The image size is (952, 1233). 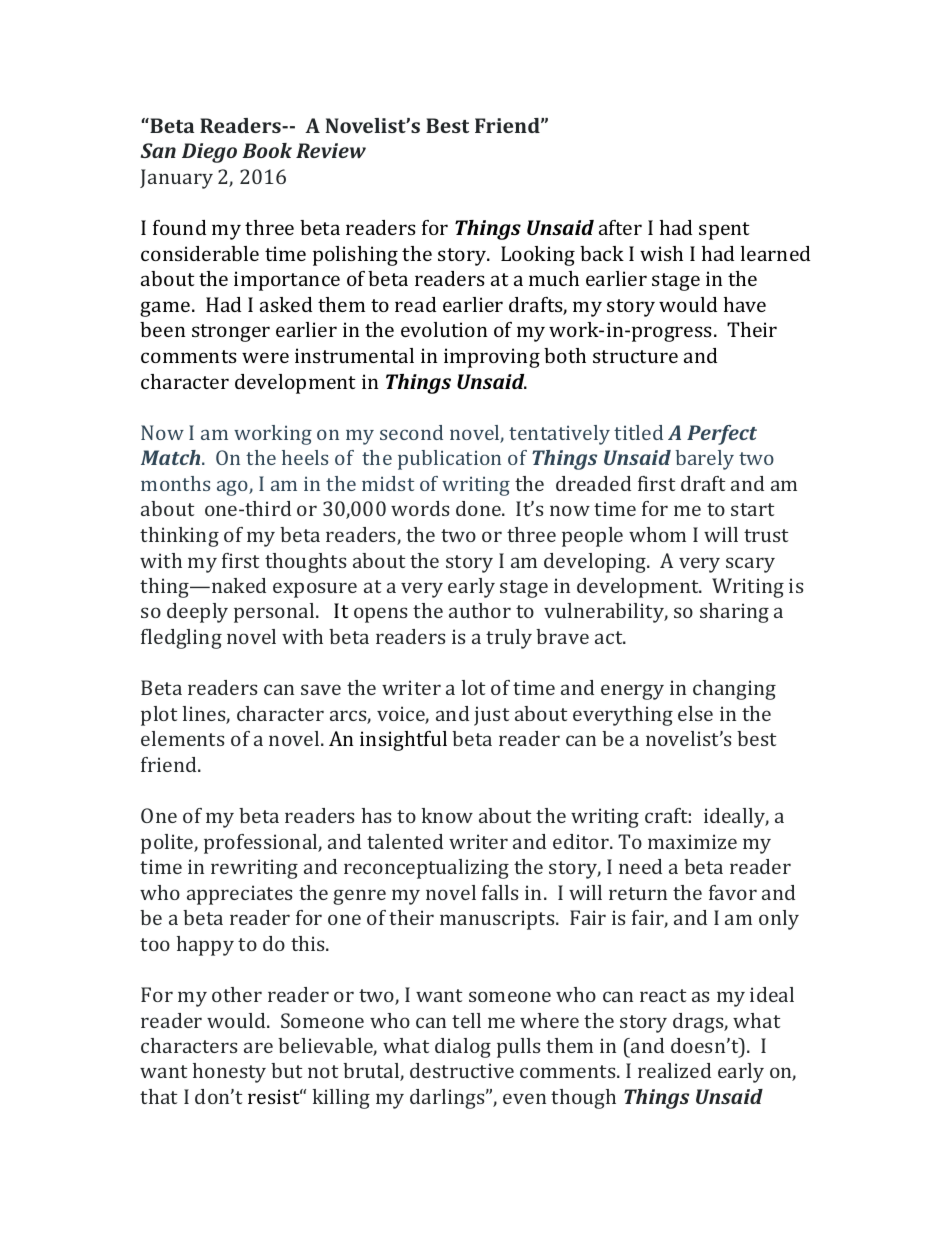 I want to click on spent, so click(x=724, y=231).
